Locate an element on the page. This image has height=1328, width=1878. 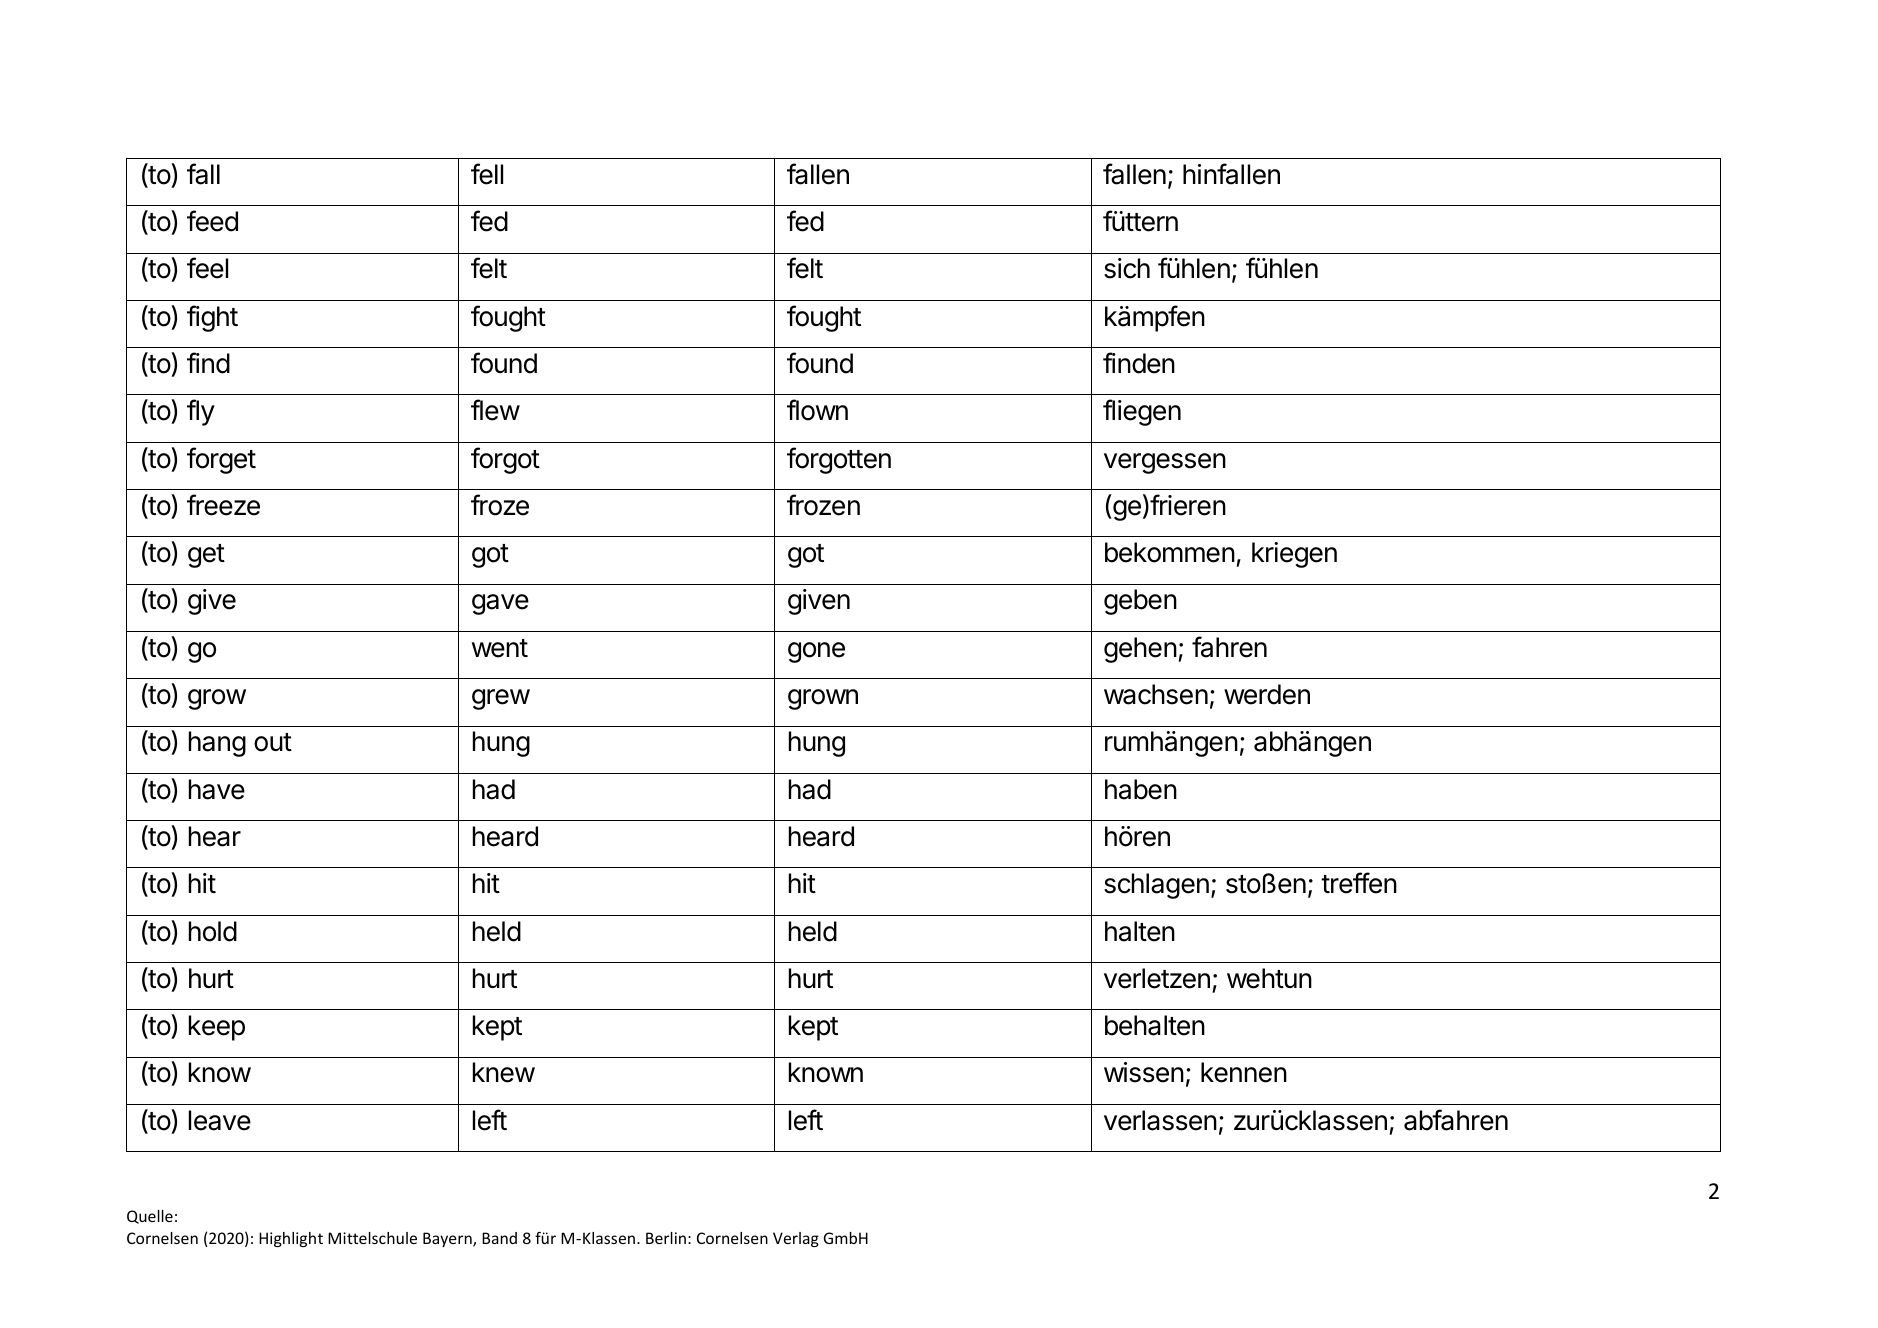
fell is located at coordinates (487, 174).
